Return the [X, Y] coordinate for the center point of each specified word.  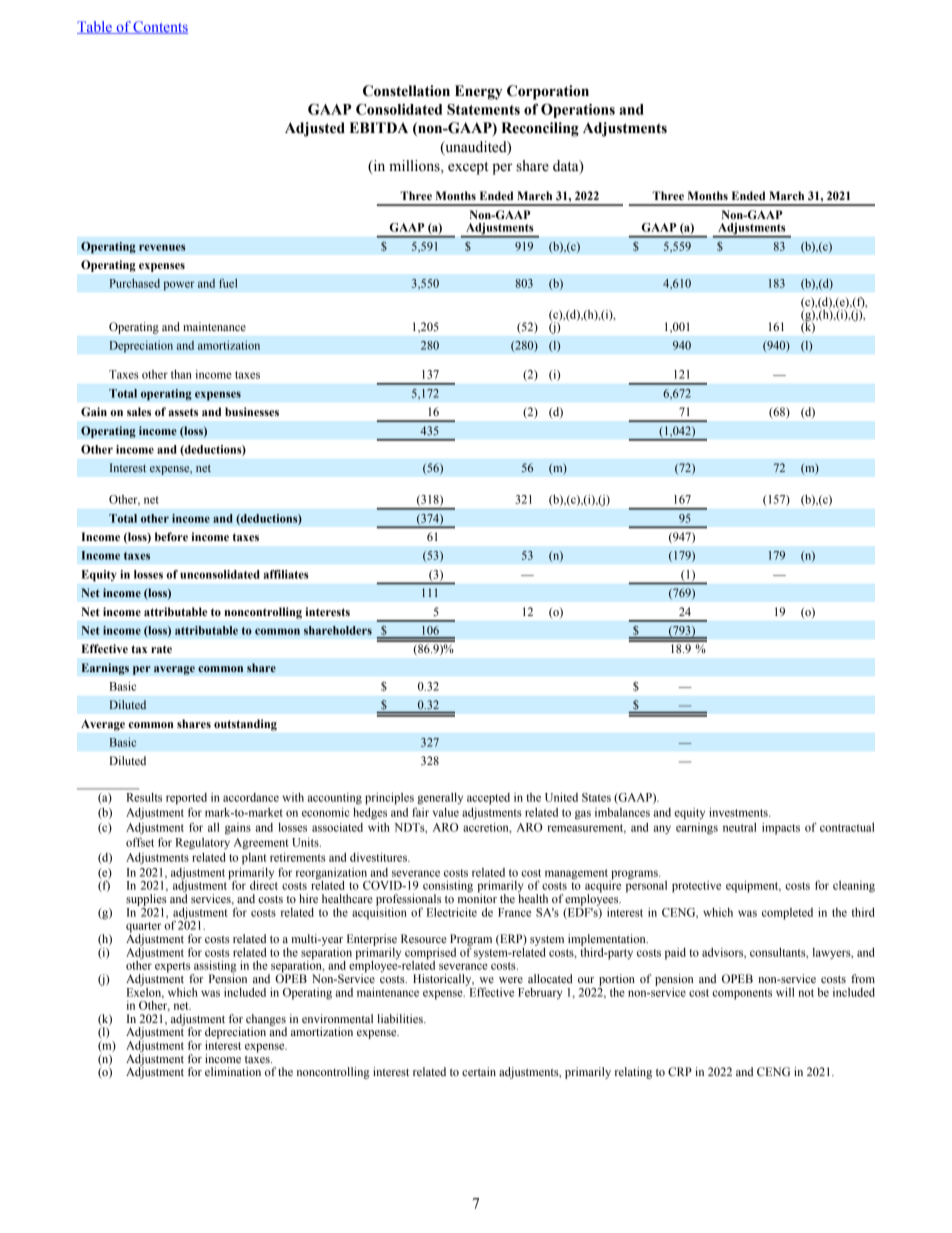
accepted [488, 799]
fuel [228, 283]
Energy [478, 92]
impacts [781, 829]
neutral [739, 827]
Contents [160, 27]
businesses [252, 411]
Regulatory [202, 844]
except [468, 168]
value [446, 812]
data [567, 166]
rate [161, 649]
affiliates [286, 574]
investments [739, 812]
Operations [578, 110]
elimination [233, 1071]
